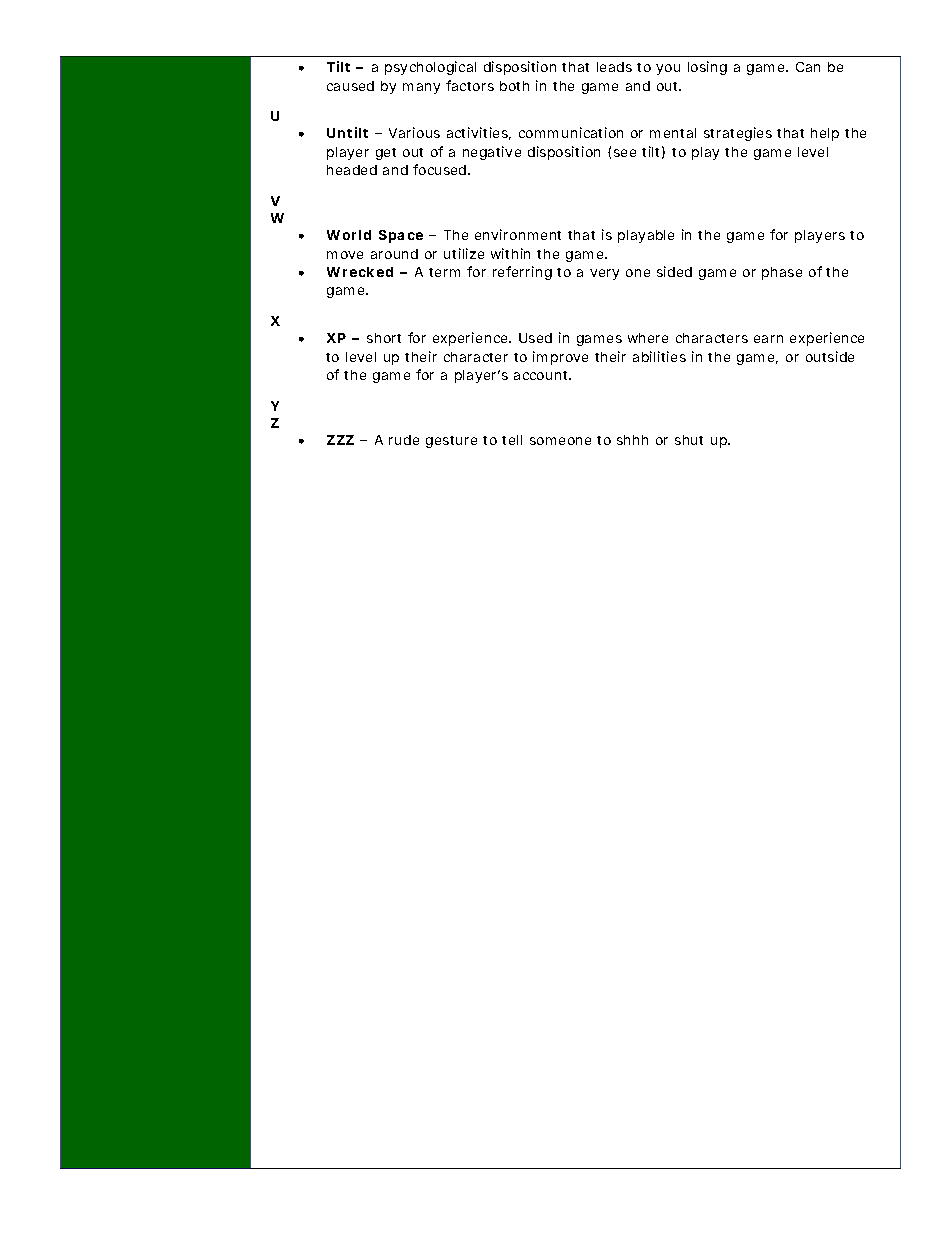 The width and height of the document is (952, 1233). What do you see at coordinates (421, 88) in the document?
I see `many` at bounding box center [421, 88].
